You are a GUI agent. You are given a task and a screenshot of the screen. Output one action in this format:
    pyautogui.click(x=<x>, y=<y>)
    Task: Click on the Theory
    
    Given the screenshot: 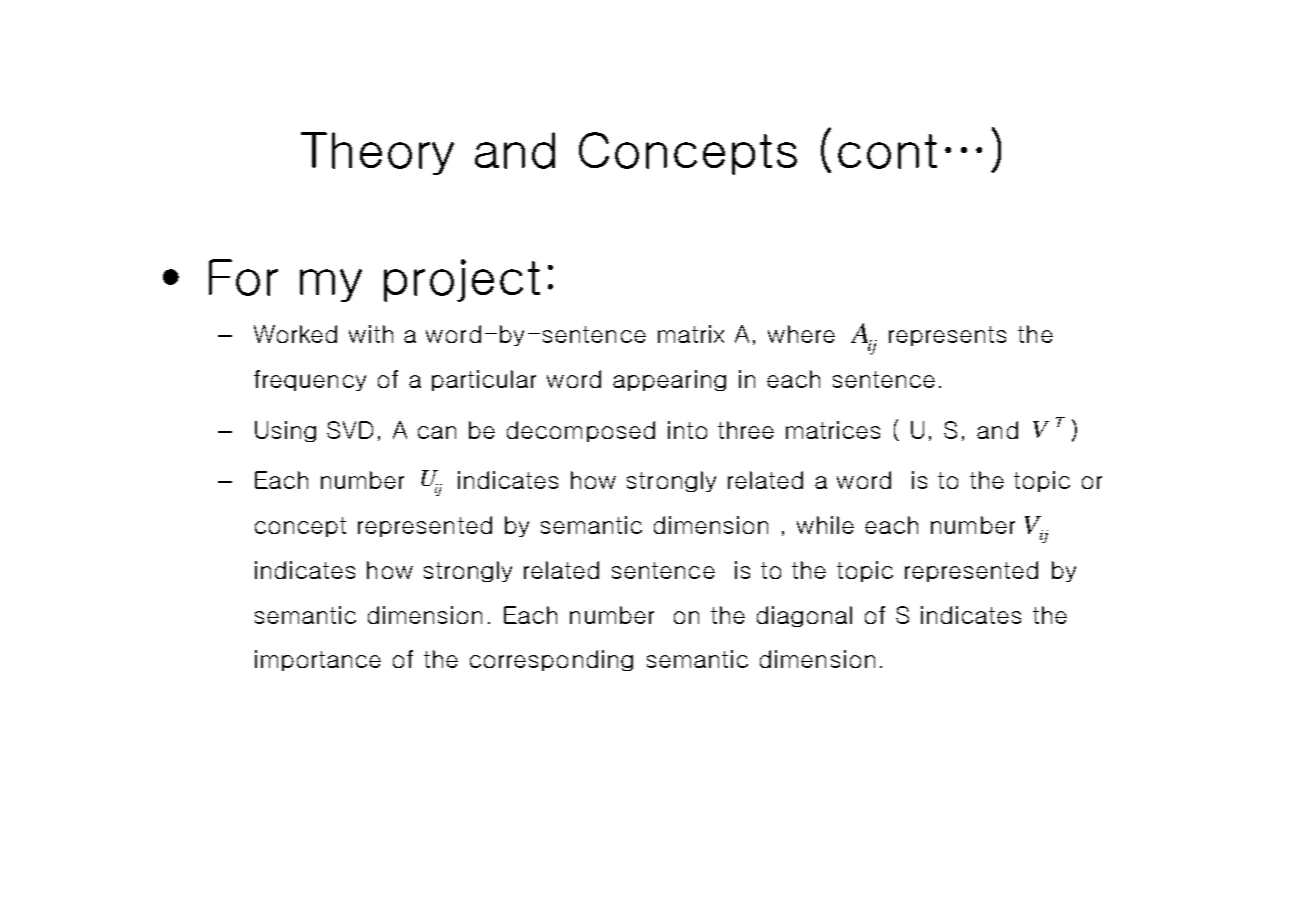 What is the action you would take?
    pyautogui.click(x=377, y=153)
